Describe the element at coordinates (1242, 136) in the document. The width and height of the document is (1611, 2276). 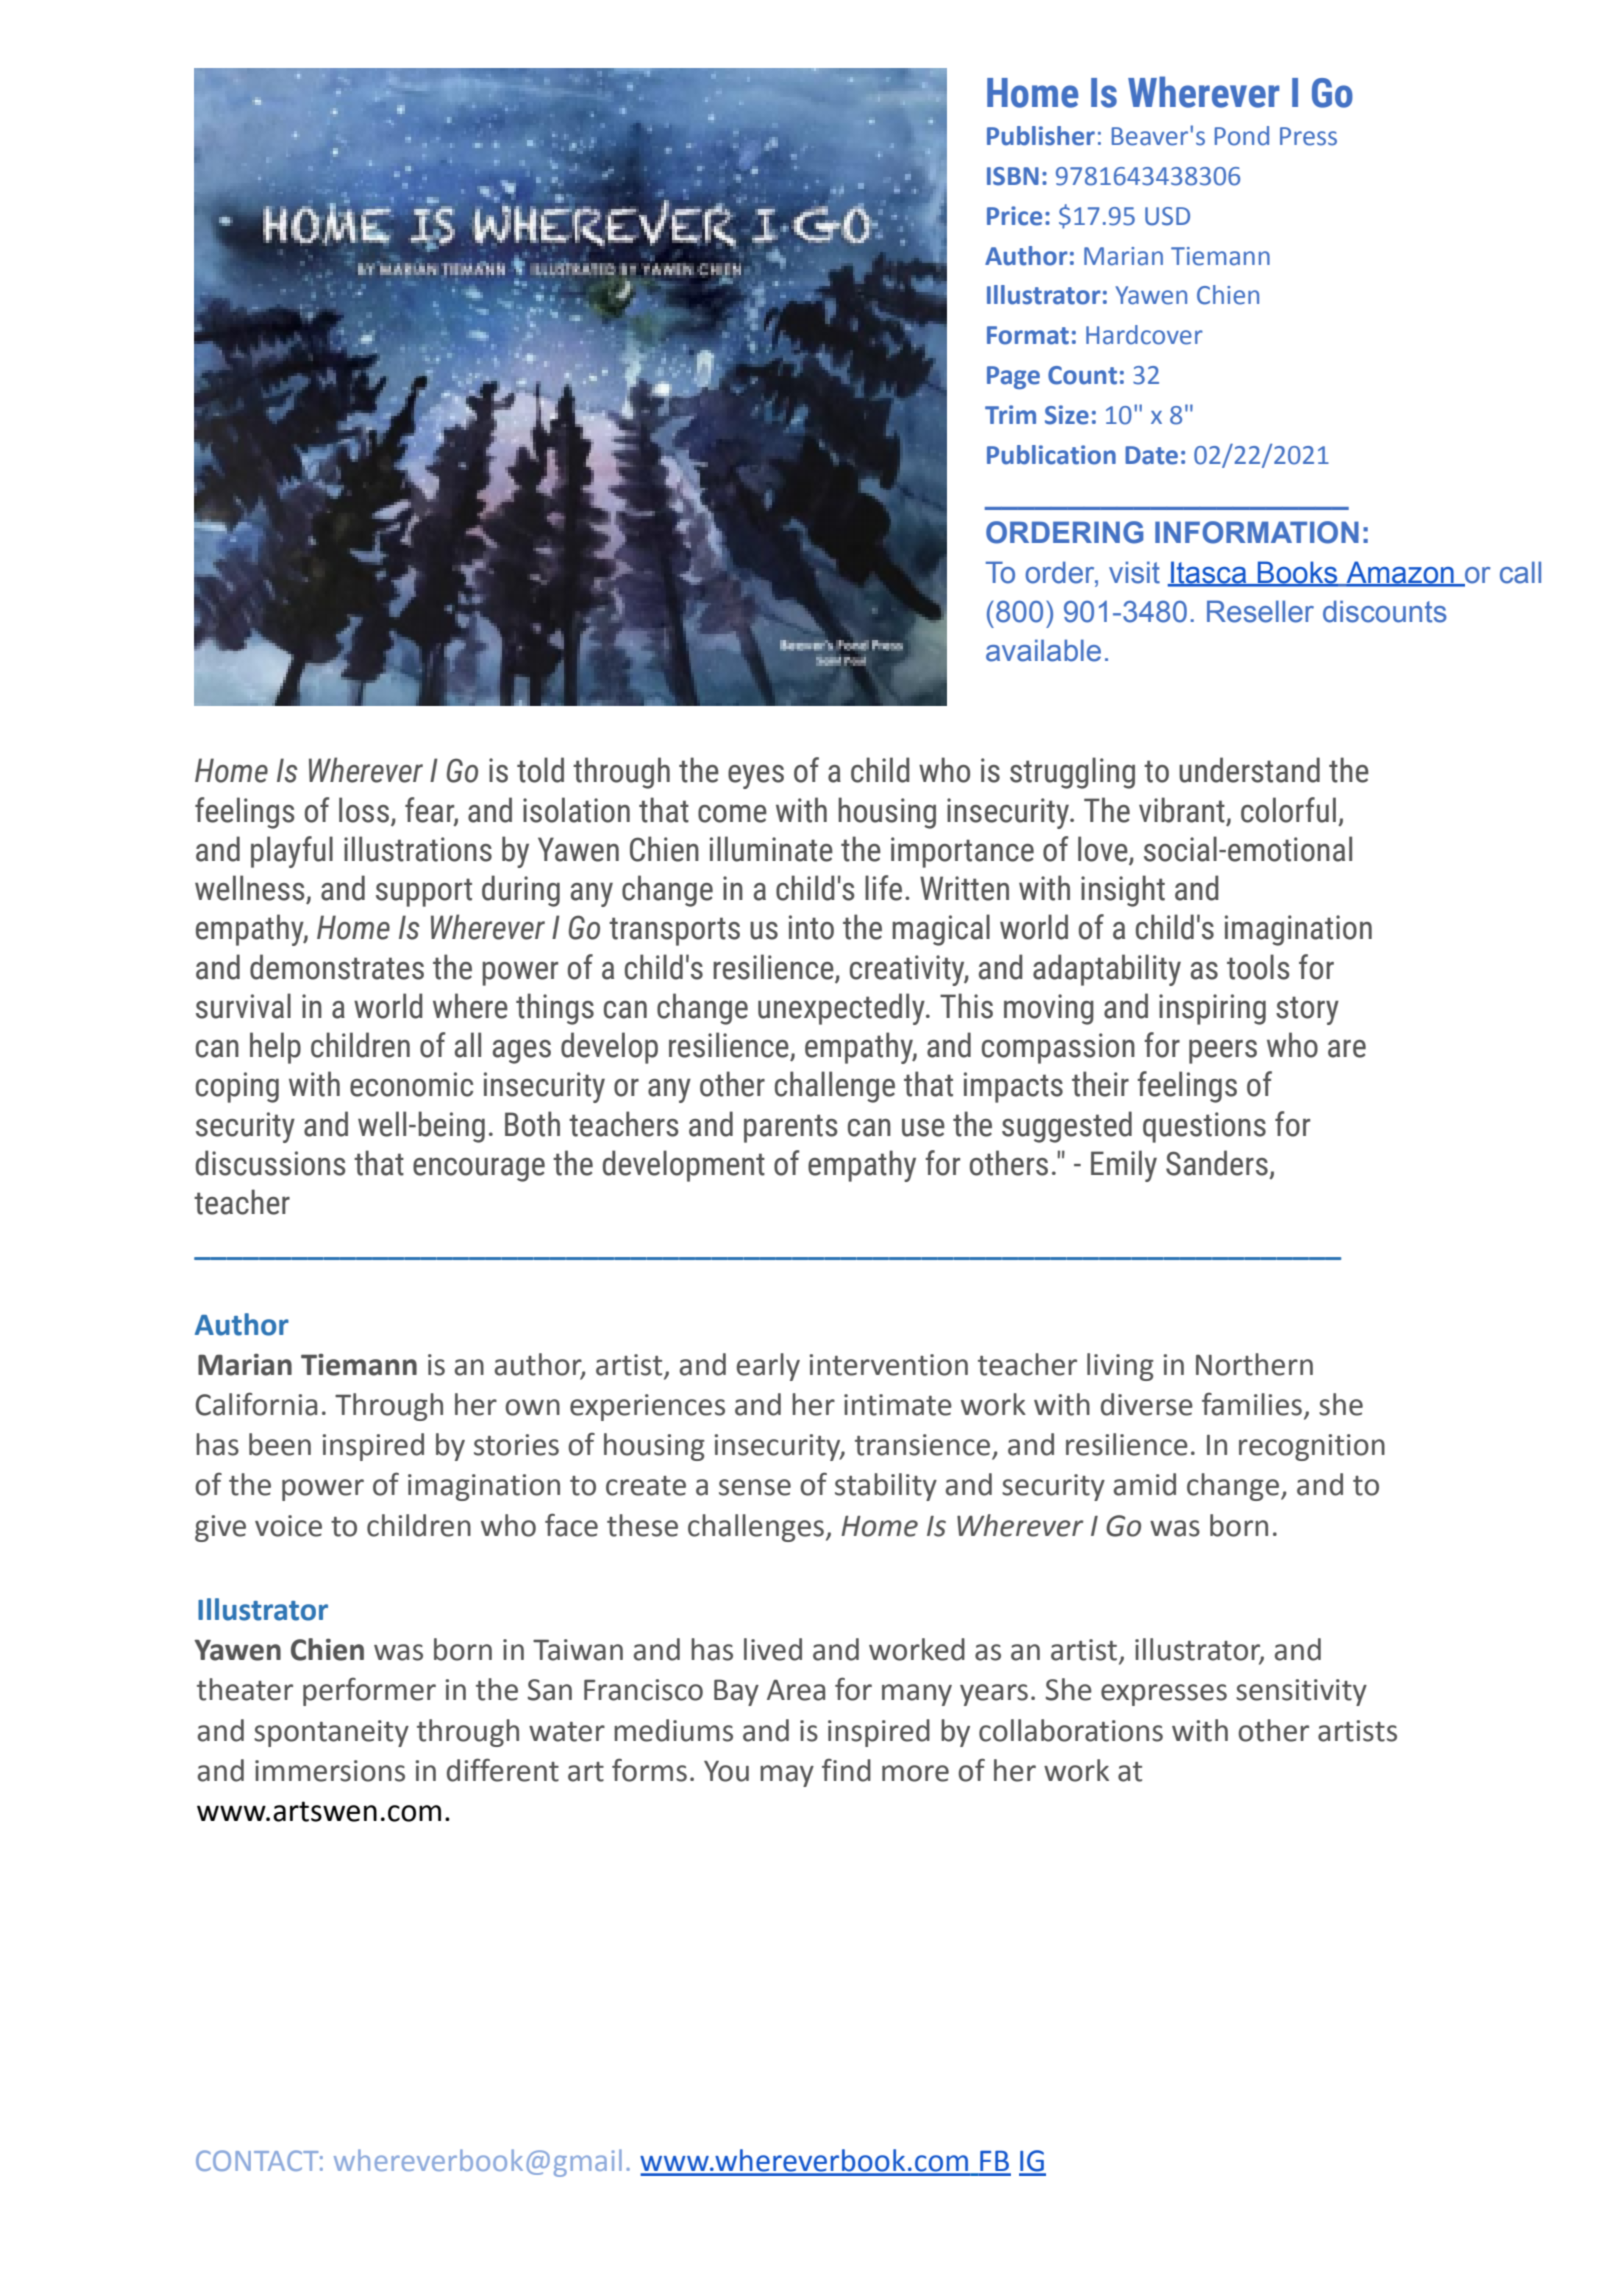
I see `Pond` at that location.
